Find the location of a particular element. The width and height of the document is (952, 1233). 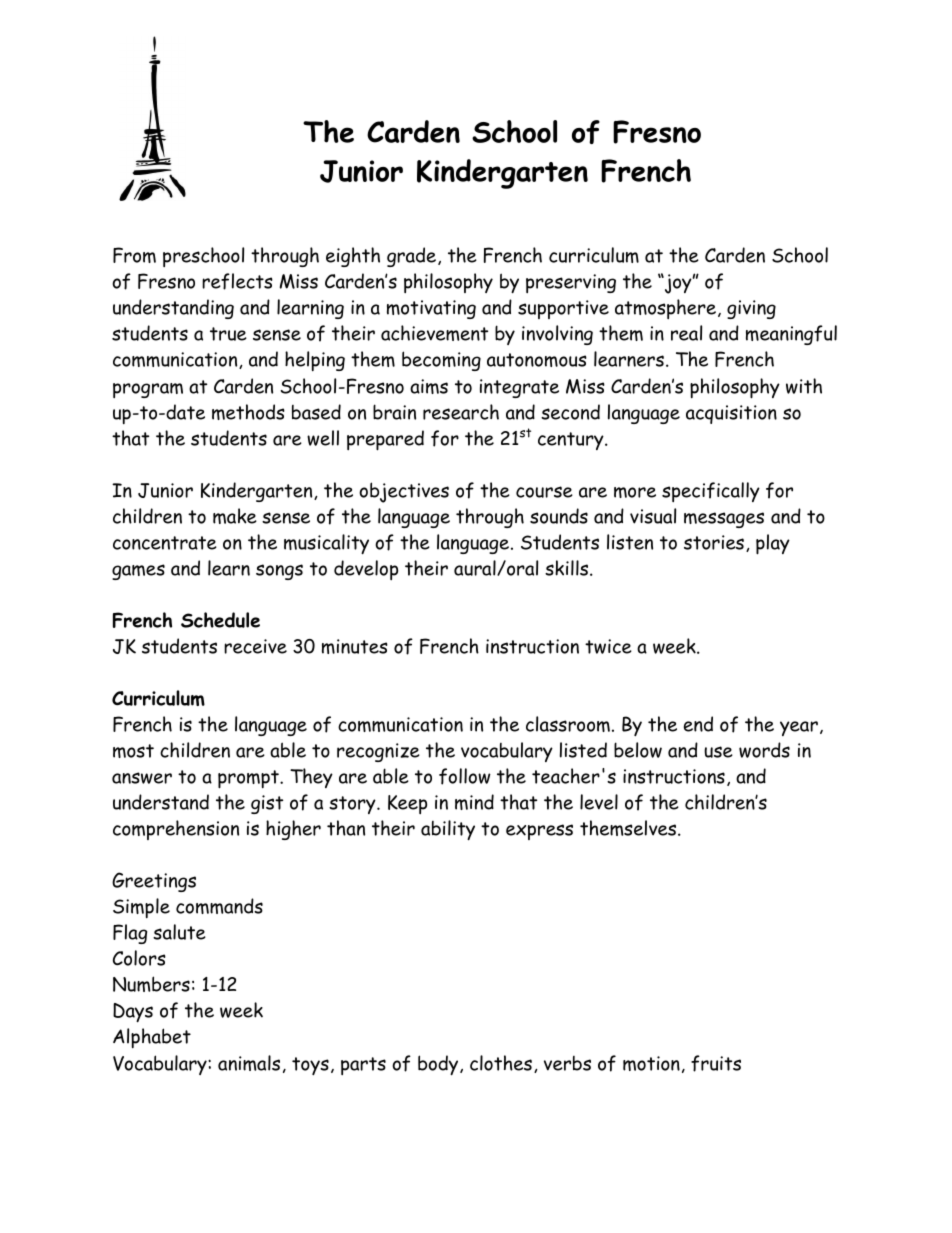

giving is located at coordinates (751, 309).
